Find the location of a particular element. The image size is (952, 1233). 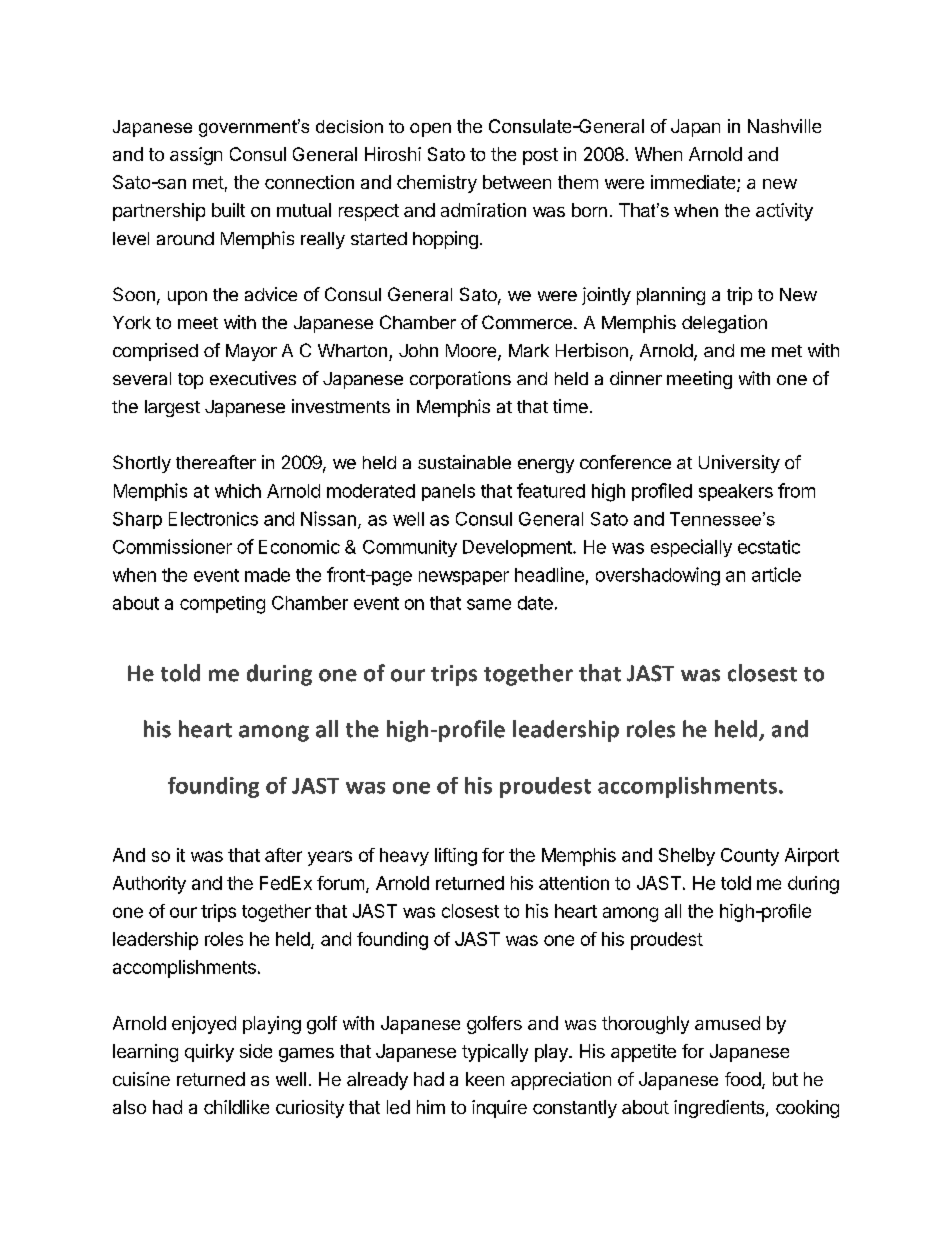

chemistry is located at coordinates (437, 184).
